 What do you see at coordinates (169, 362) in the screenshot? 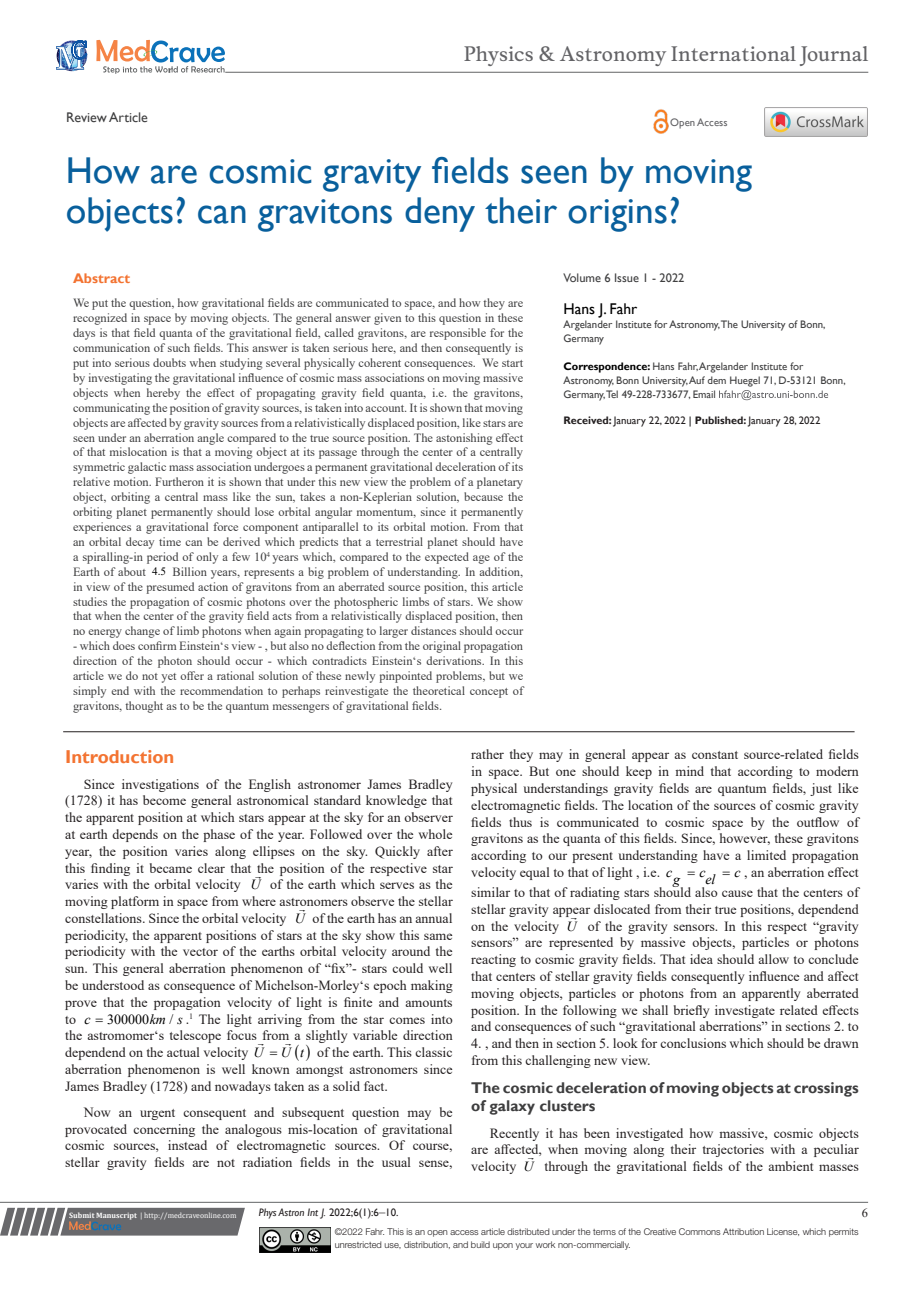
I see `doubts` at bounding box center [169, 362].
